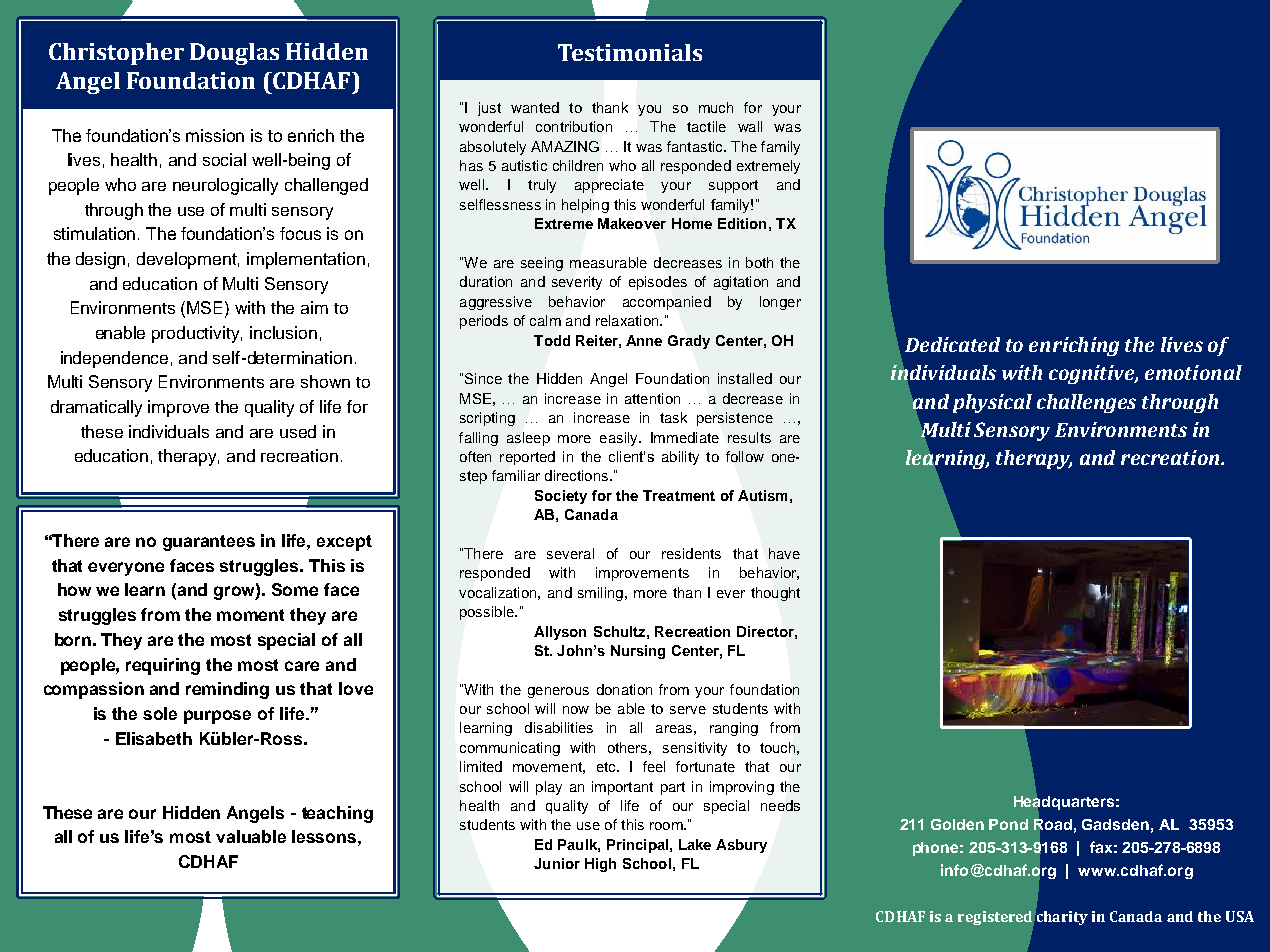 The image size is (1270, 952). I want to click on USA, so click(1240, 916).
